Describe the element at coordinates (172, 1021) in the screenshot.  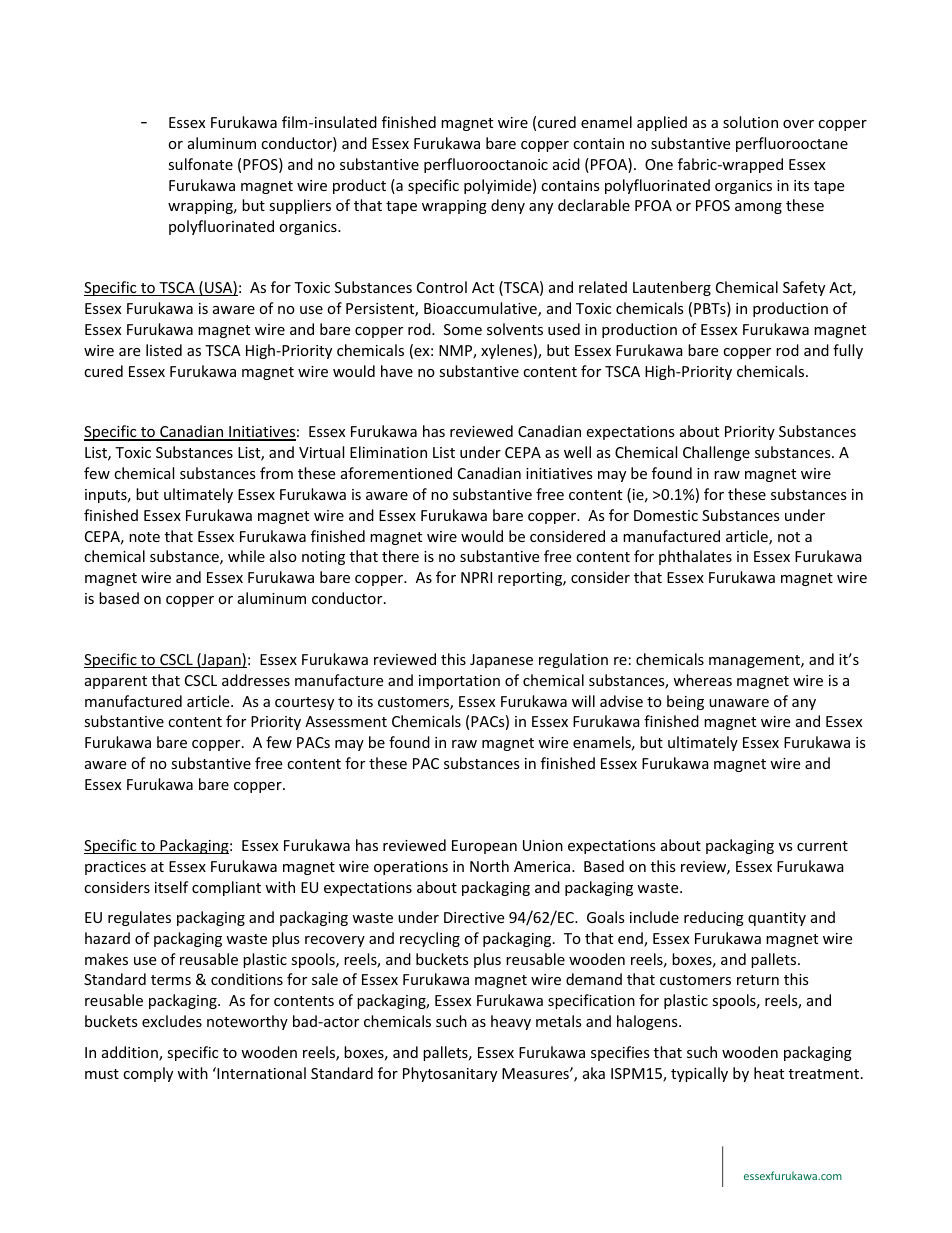
I see `excludes` at that location.
